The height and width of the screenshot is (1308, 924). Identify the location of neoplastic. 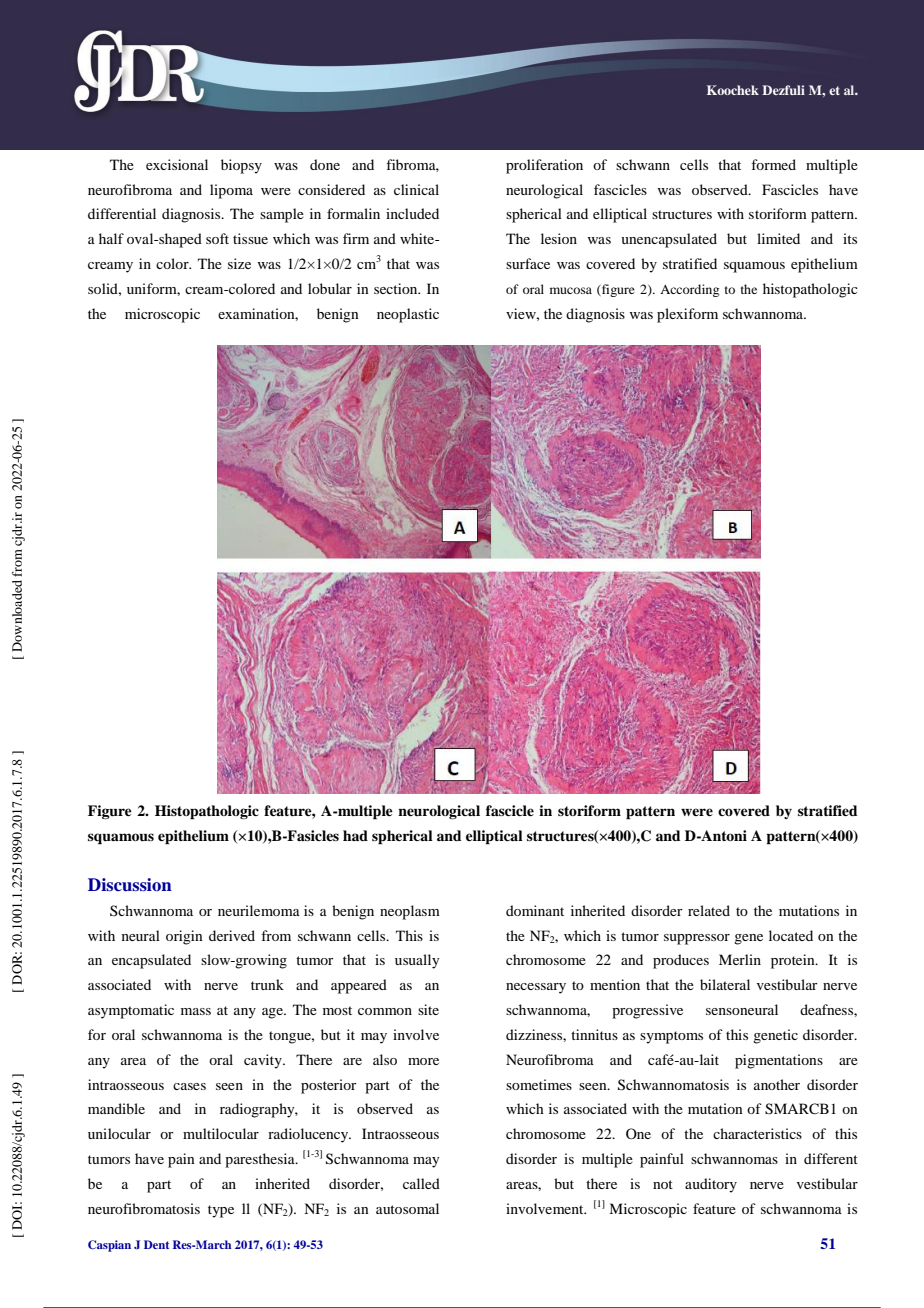
(408, 315).
